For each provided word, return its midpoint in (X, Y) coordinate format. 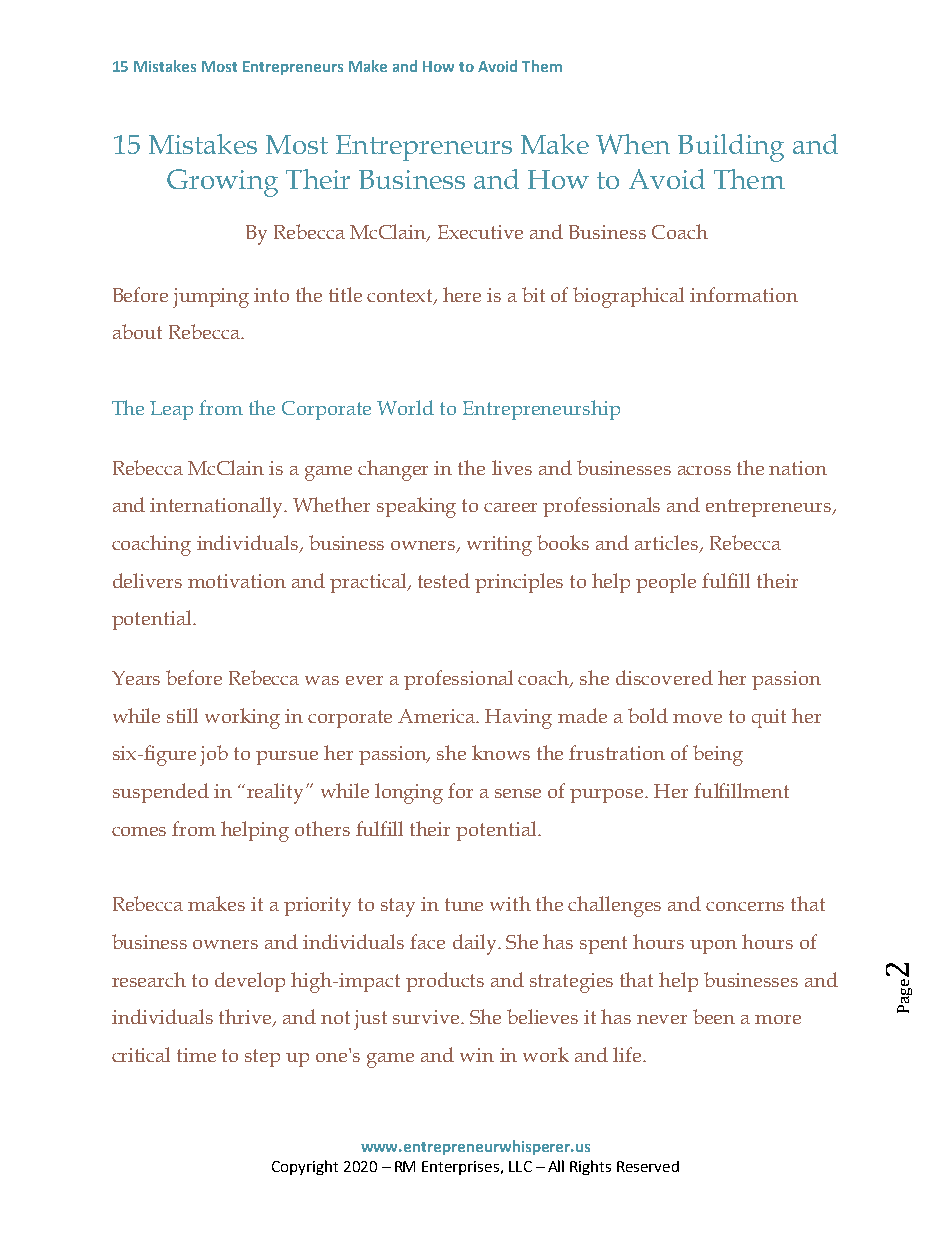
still (182, 715)
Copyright (305, 1167)
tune (464, 904)
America (437, 716)
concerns (745, 906)
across (704, 470)
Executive (480, 232)
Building (731, 148)
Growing (222, 183)
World (405, 407)
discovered (664, 677)
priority (317, 907)
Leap (171, 410)
